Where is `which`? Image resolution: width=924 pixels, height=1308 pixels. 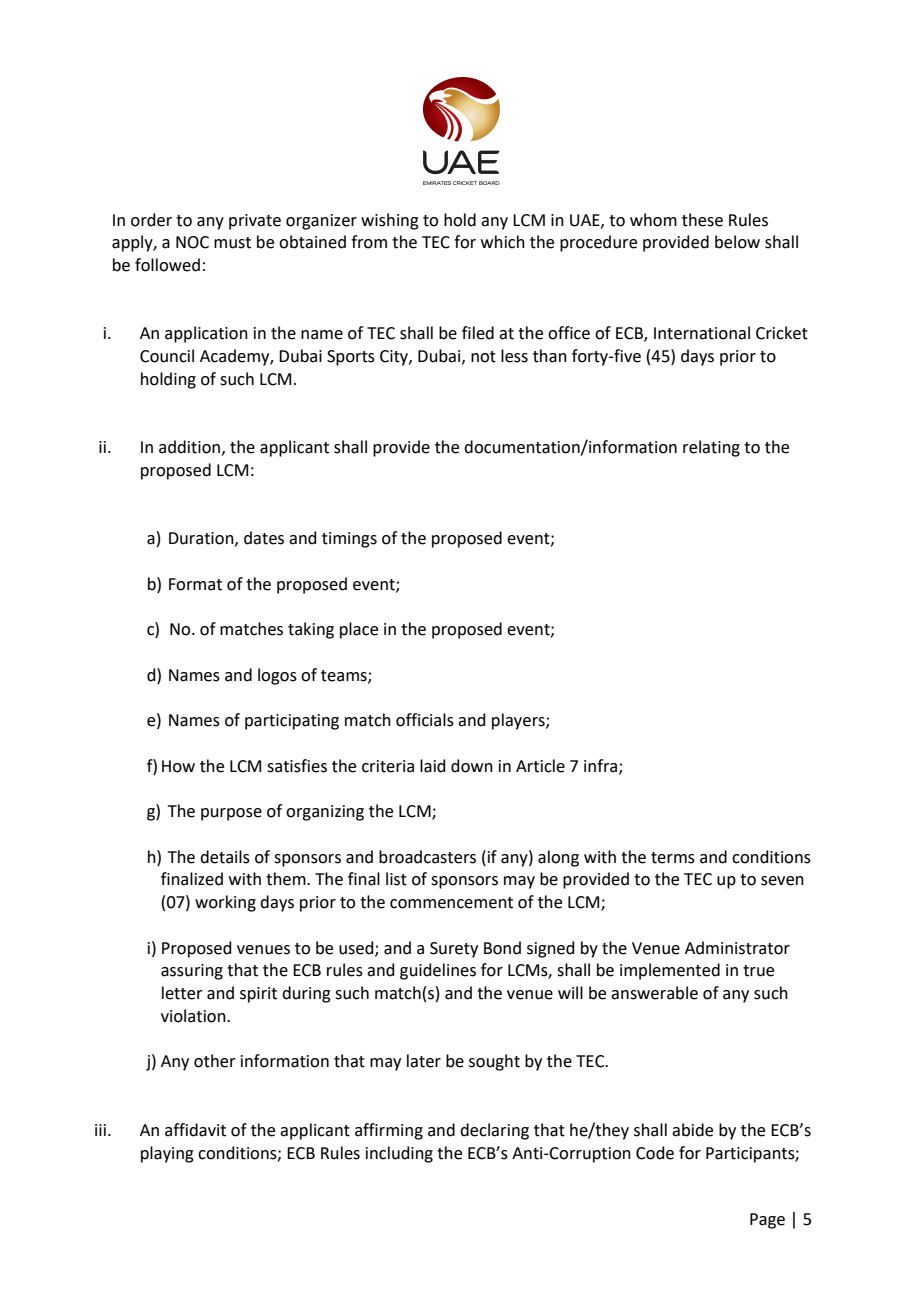
which is located at coordinates (503, 242).
